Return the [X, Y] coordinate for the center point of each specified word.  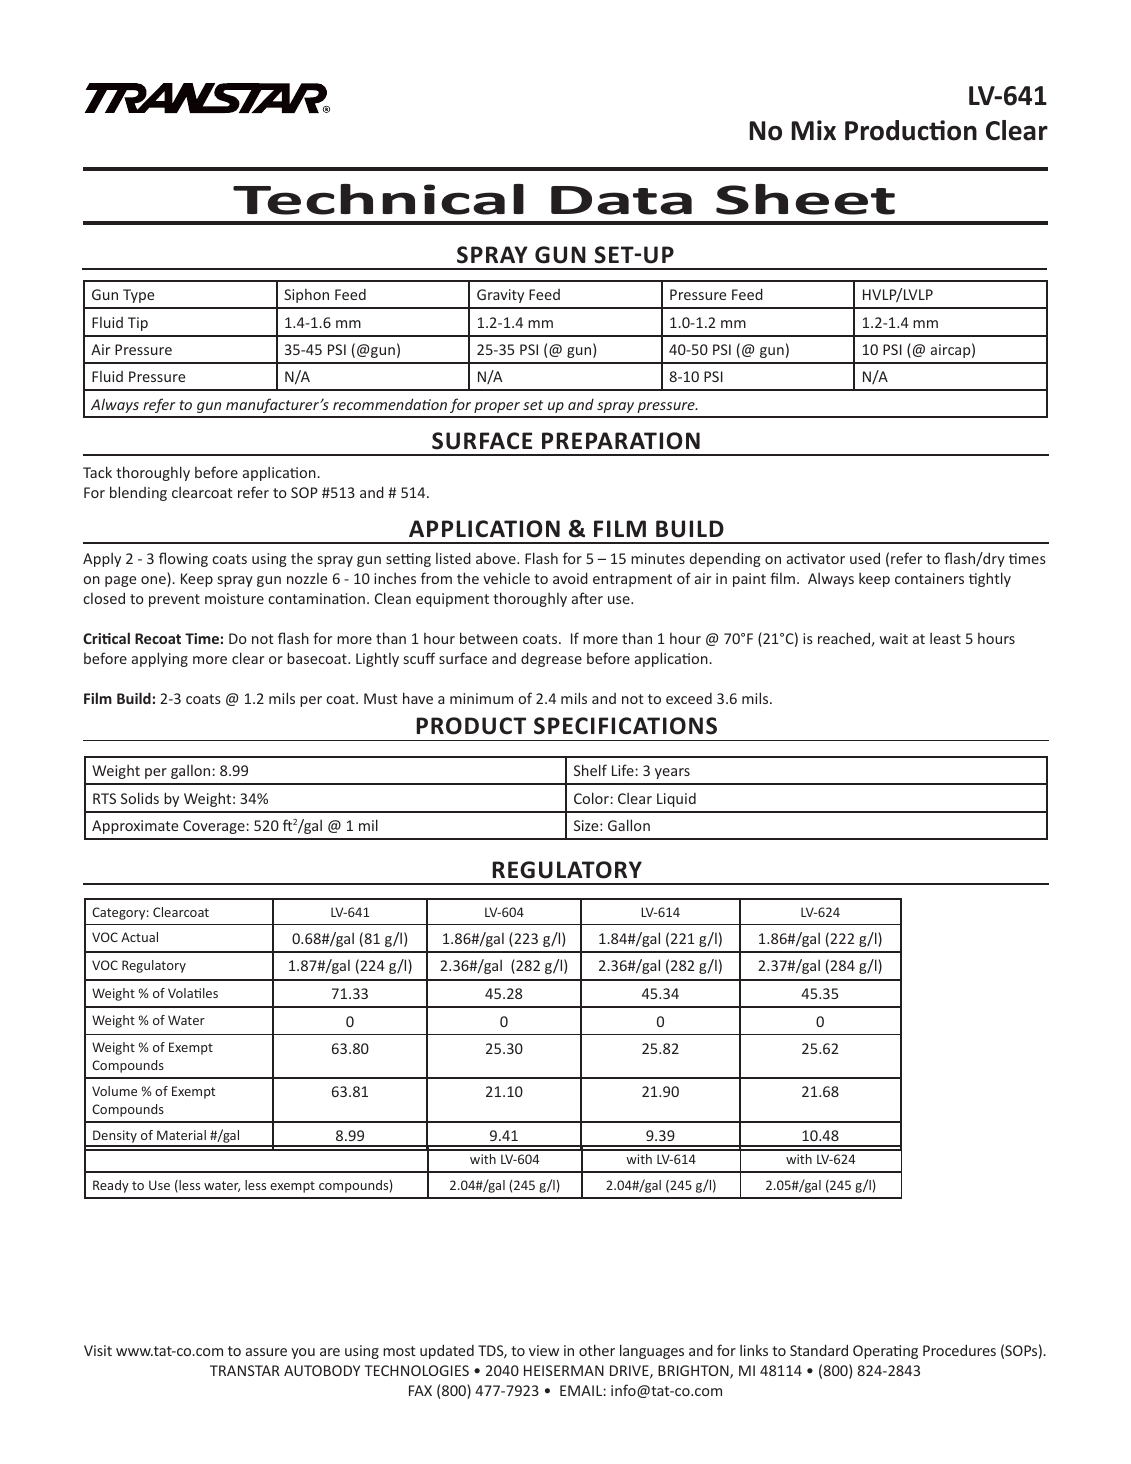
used [865, 558]
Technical [378, 199]
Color [591, 798]
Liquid [676, 800]
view [544, 1350]
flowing [183, 559]
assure [266, 1352]
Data [621, 200]
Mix [813, 130]
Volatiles [193, 993]
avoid [570, 578]
